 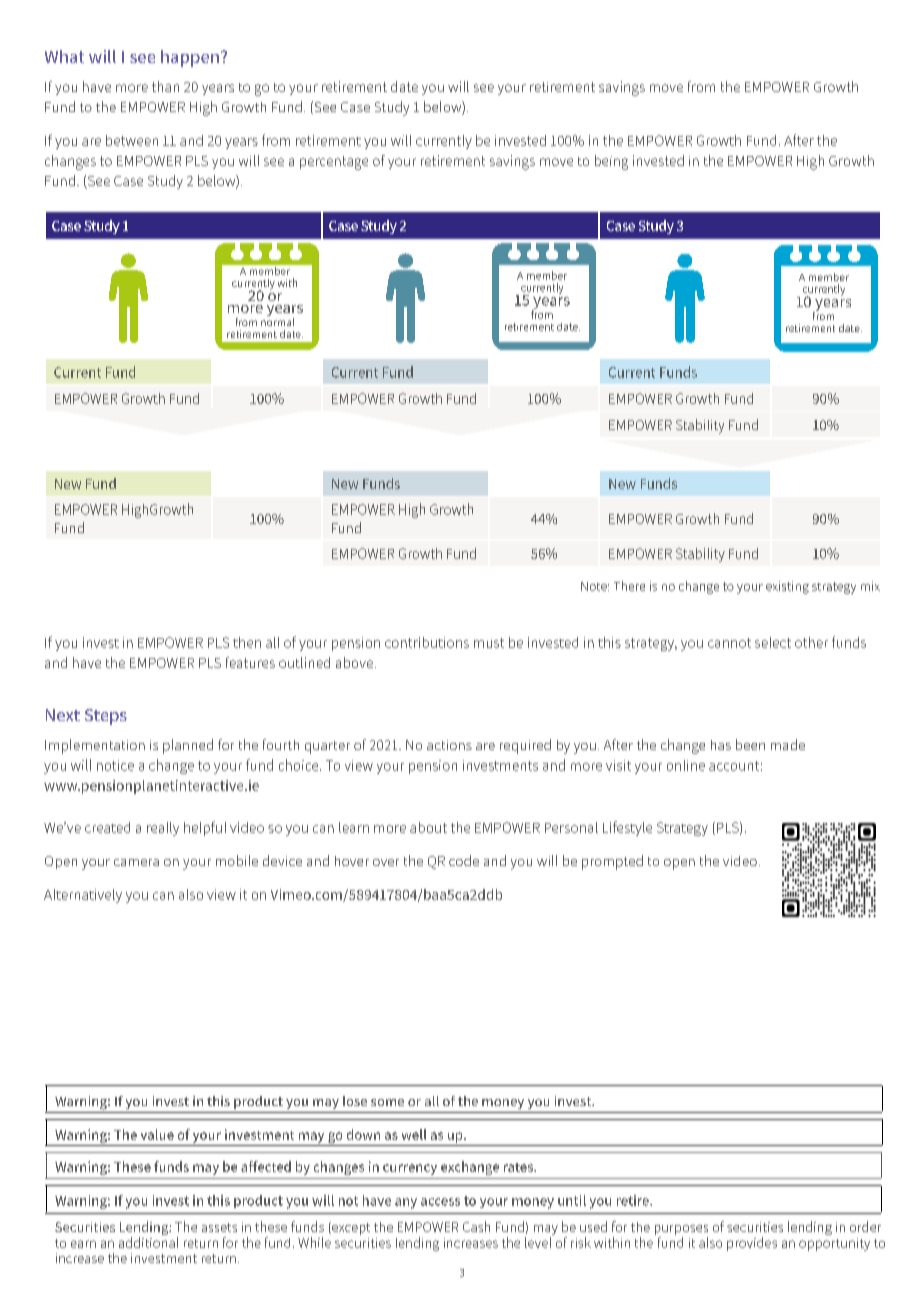 What do you see at coordinates (464, 860) in the screenshot?
I see `code` at bounding box center [464, 860].
